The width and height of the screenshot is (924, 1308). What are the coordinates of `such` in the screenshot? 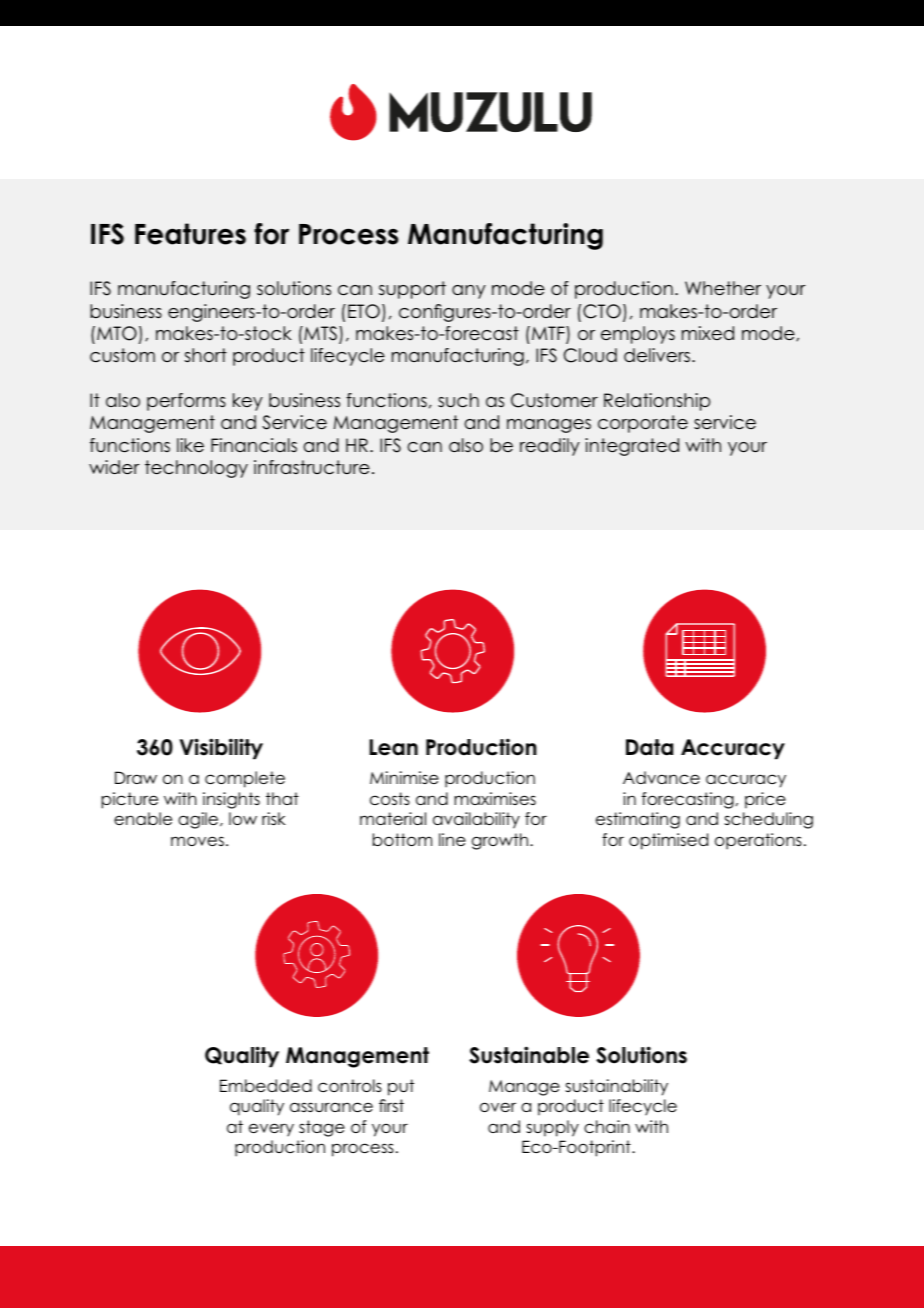 It's located at (458, 400).
